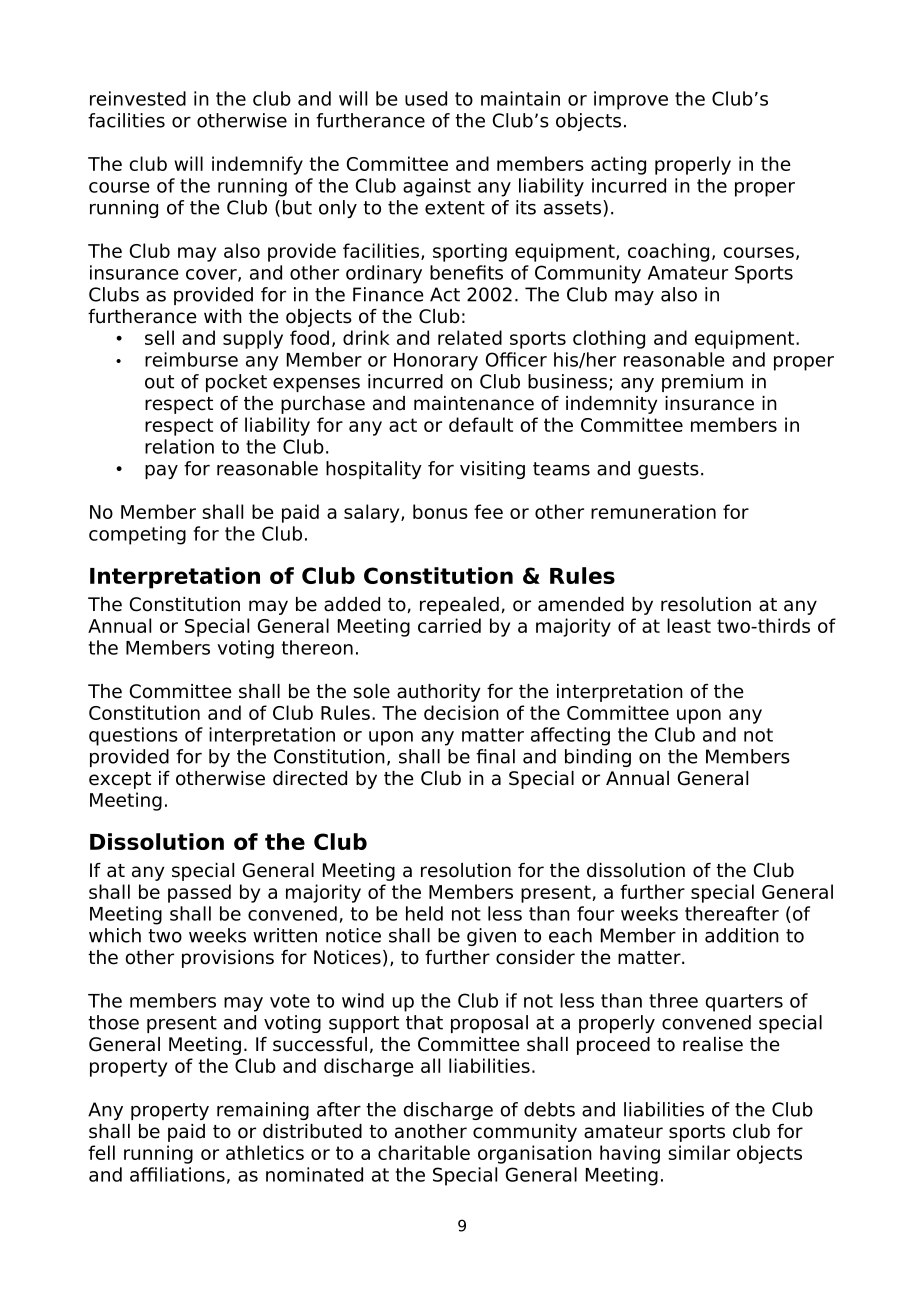  What do you see at coordinates (159, 382) in the screenshot?
I see `out` at bounding box center [159, 382].
